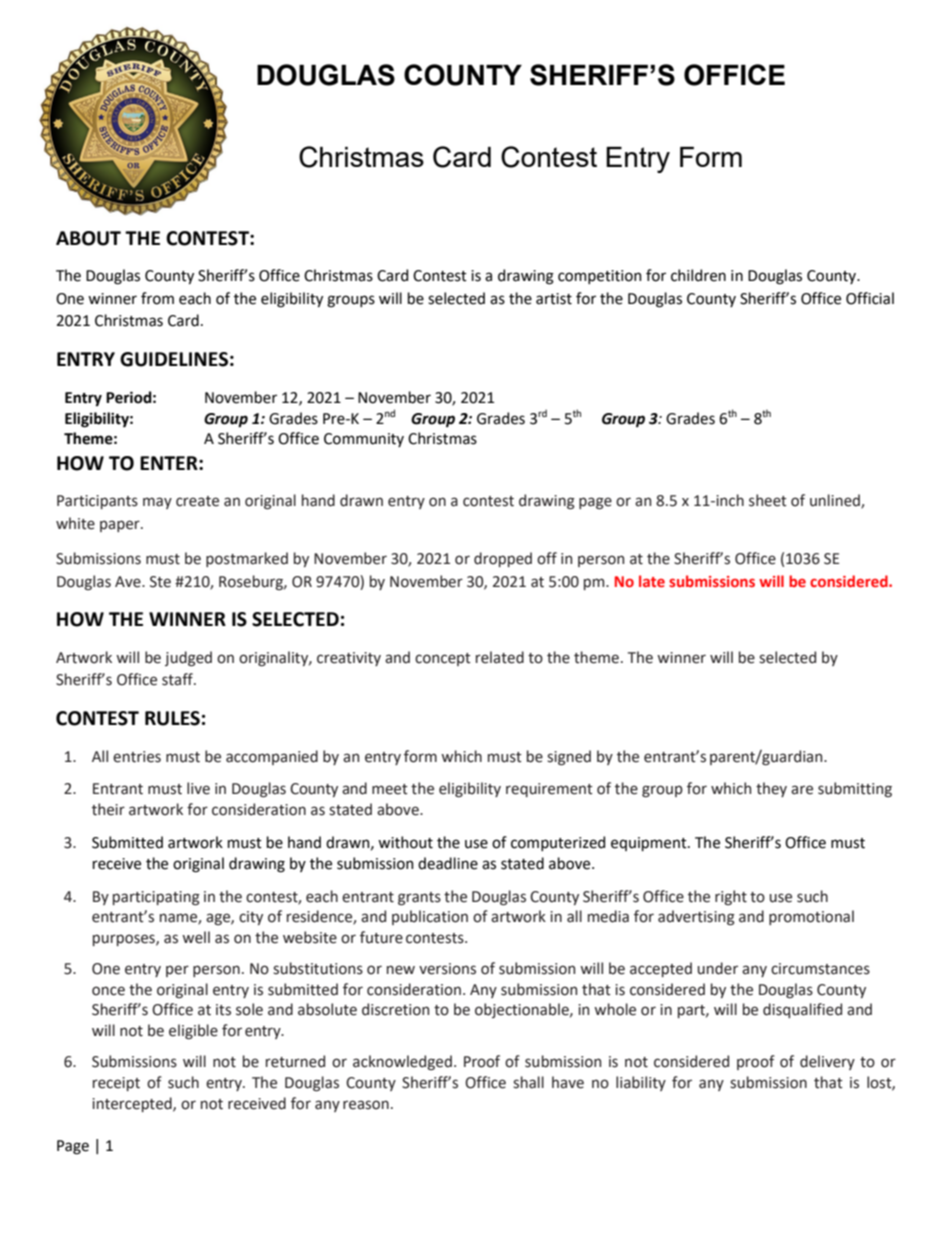 Image resolution: width=952 pixels, height=1233 pixels. I want to click on from, so click(157, 298).
